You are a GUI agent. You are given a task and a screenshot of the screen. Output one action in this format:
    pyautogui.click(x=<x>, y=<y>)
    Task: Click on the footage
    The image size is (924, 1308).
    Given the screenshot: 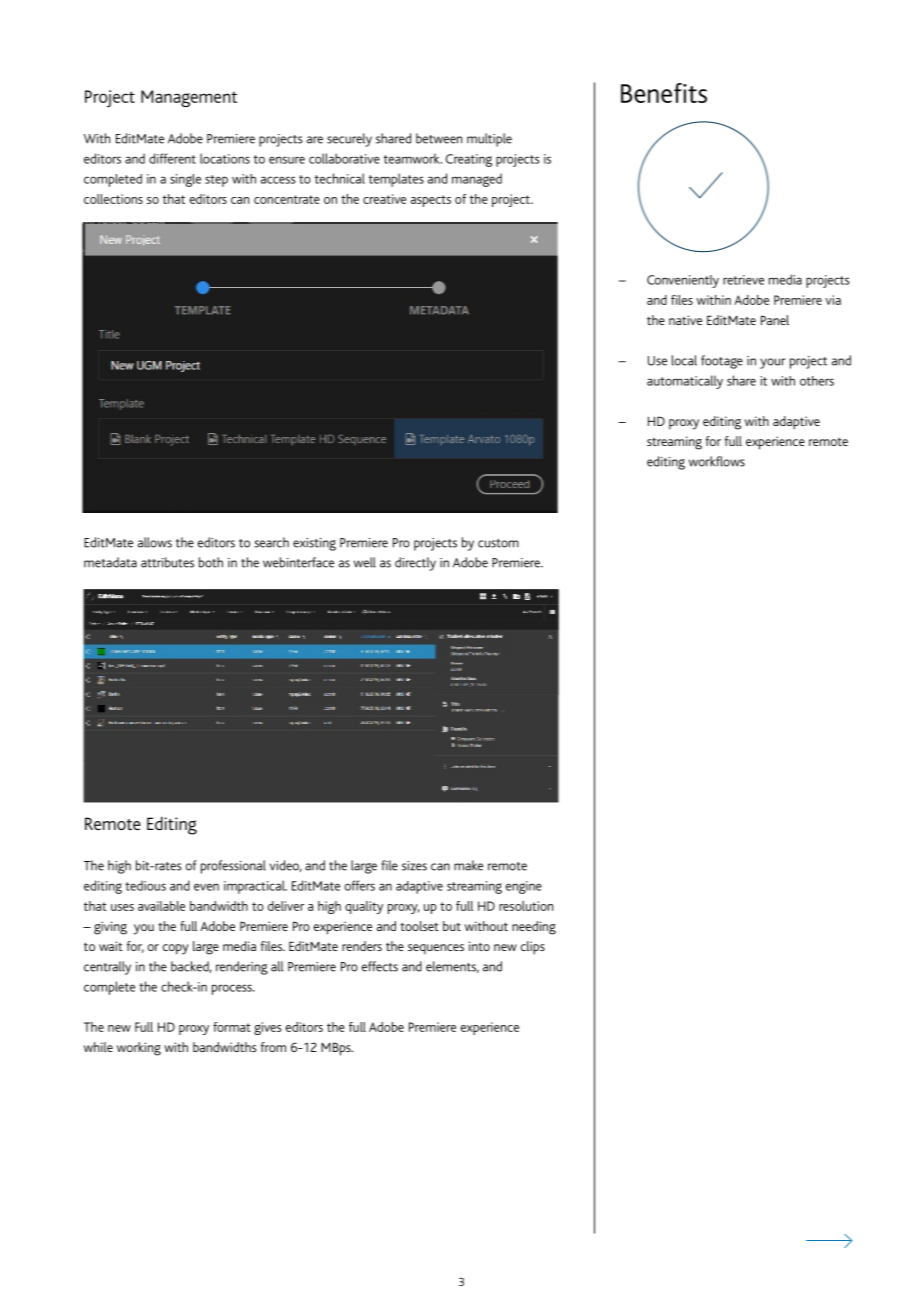 What is the action you would take?
    pyautogui.click(x=722, y=362)
